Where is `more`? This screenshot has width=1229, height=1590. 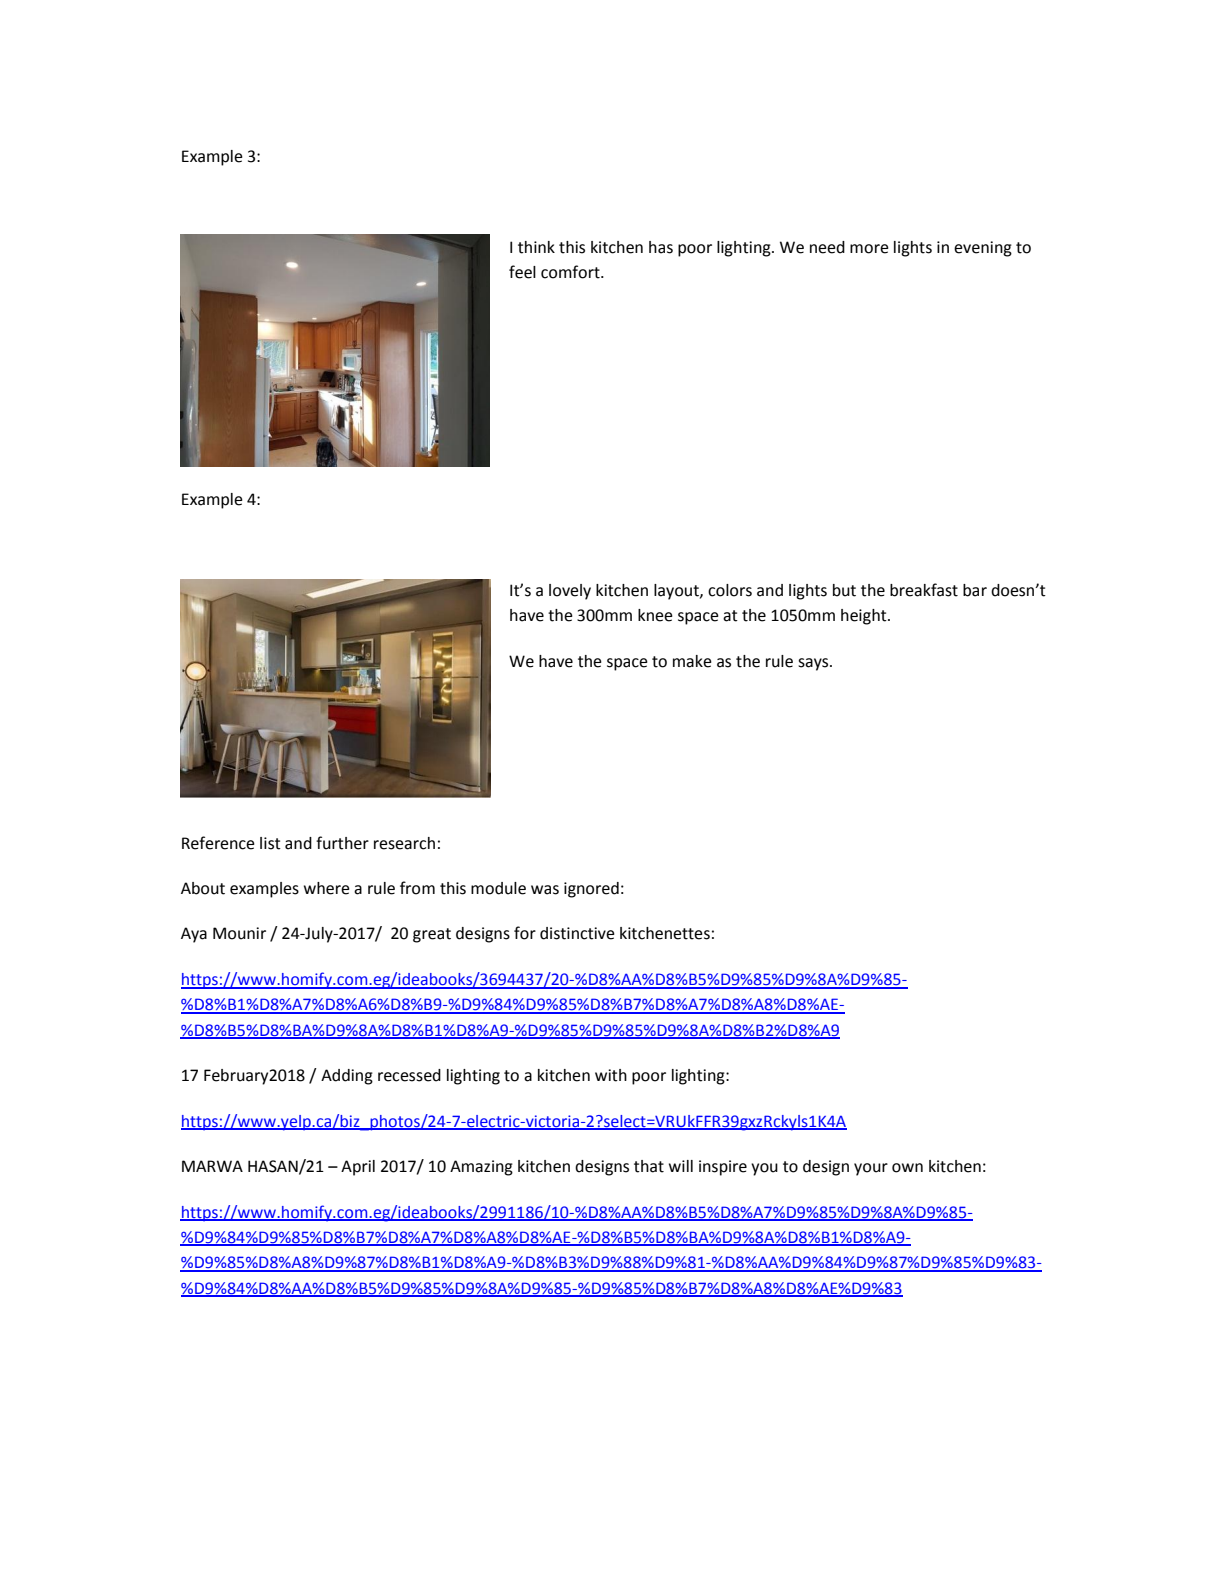
more is located at coordinates (869, 249).
